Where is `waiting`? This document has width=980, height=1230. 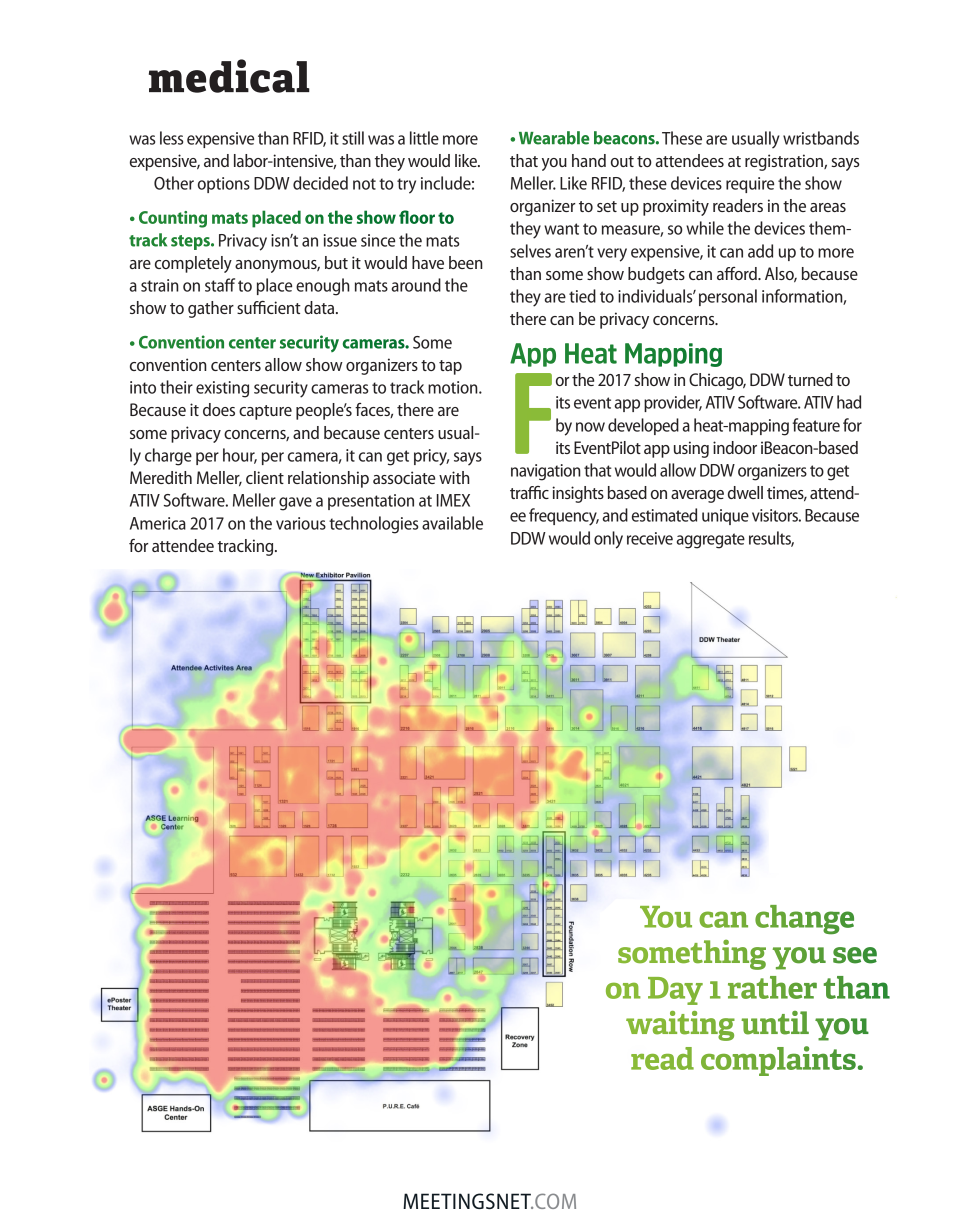 waiting is located at coordinates (680, 1026).
